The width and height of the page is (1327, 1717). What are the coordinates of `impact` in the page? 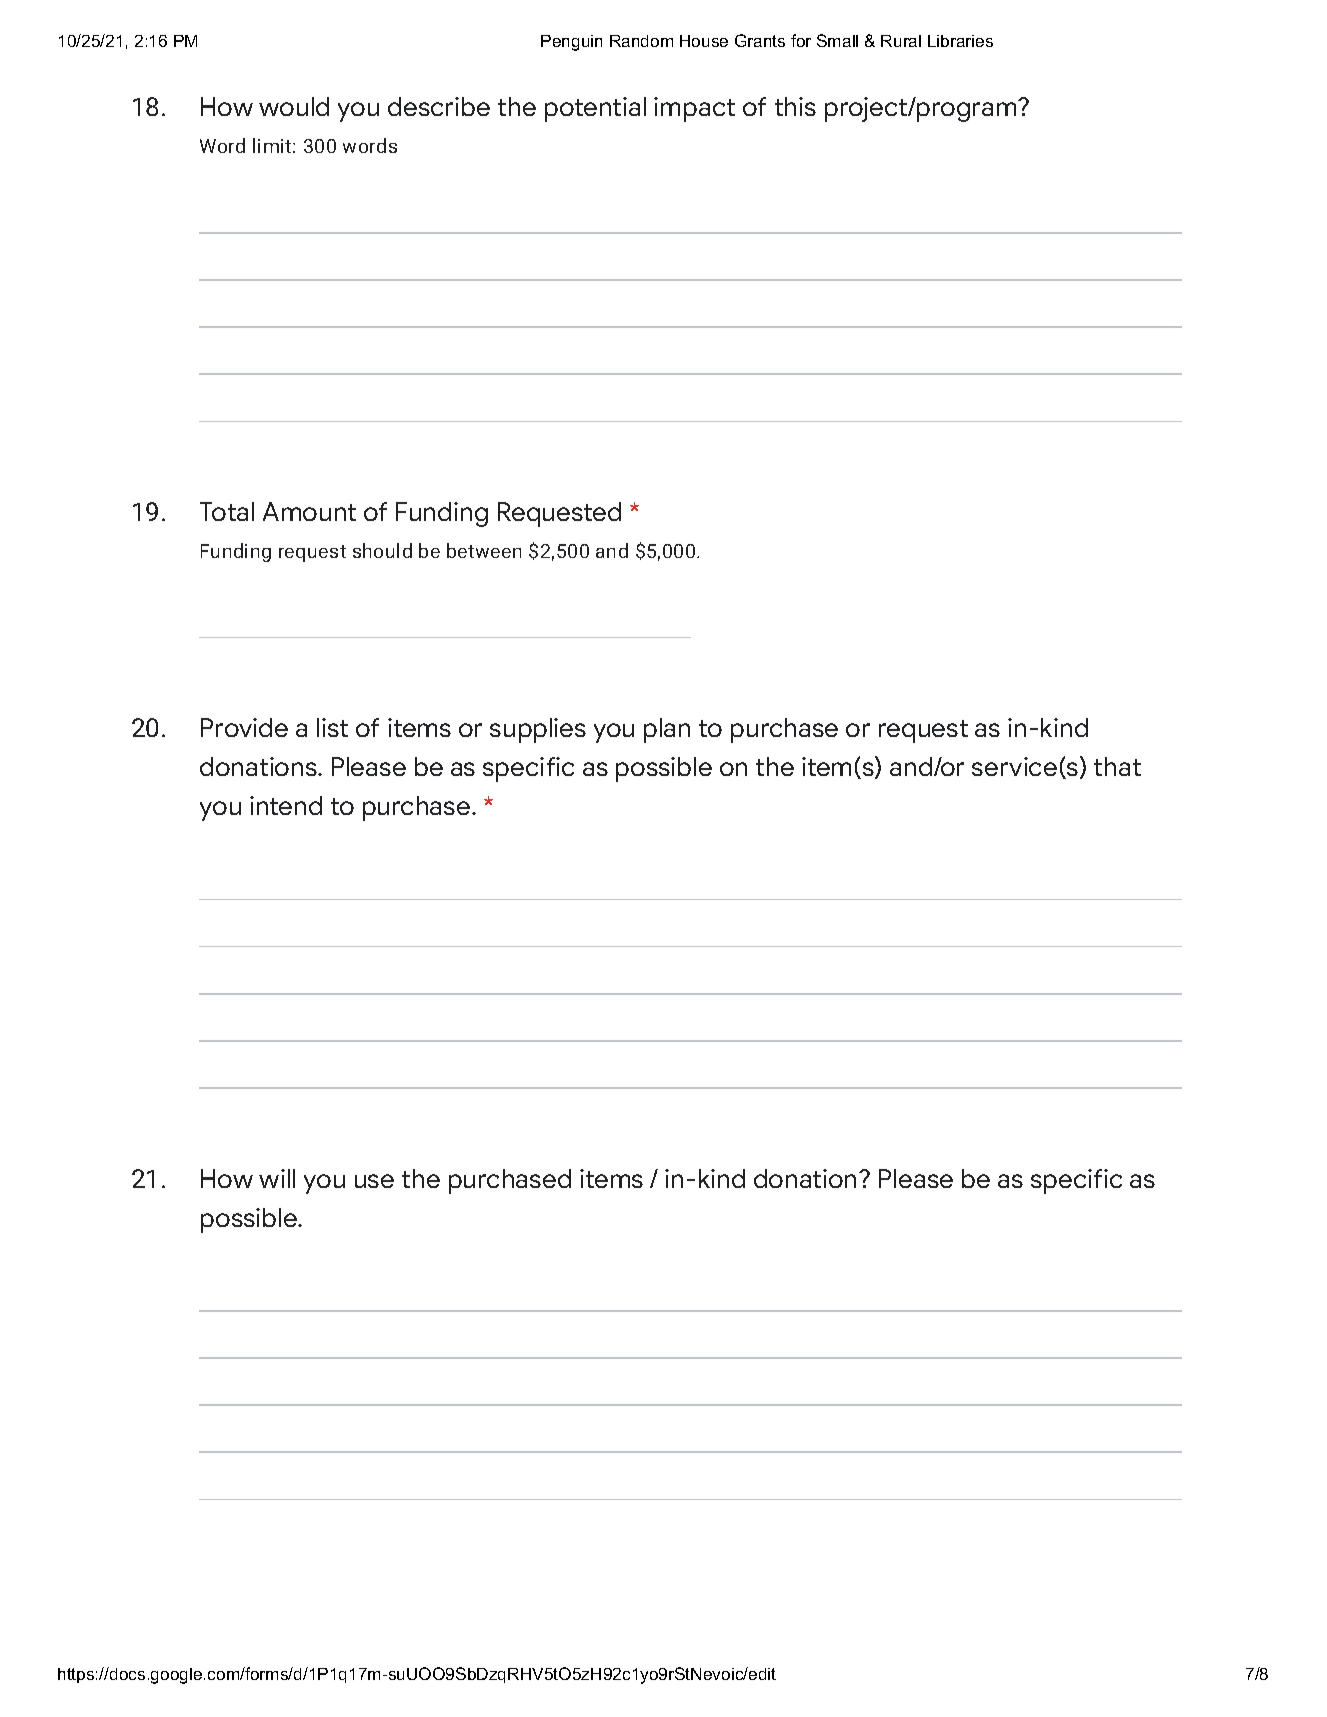 It's located at (694, 109).
